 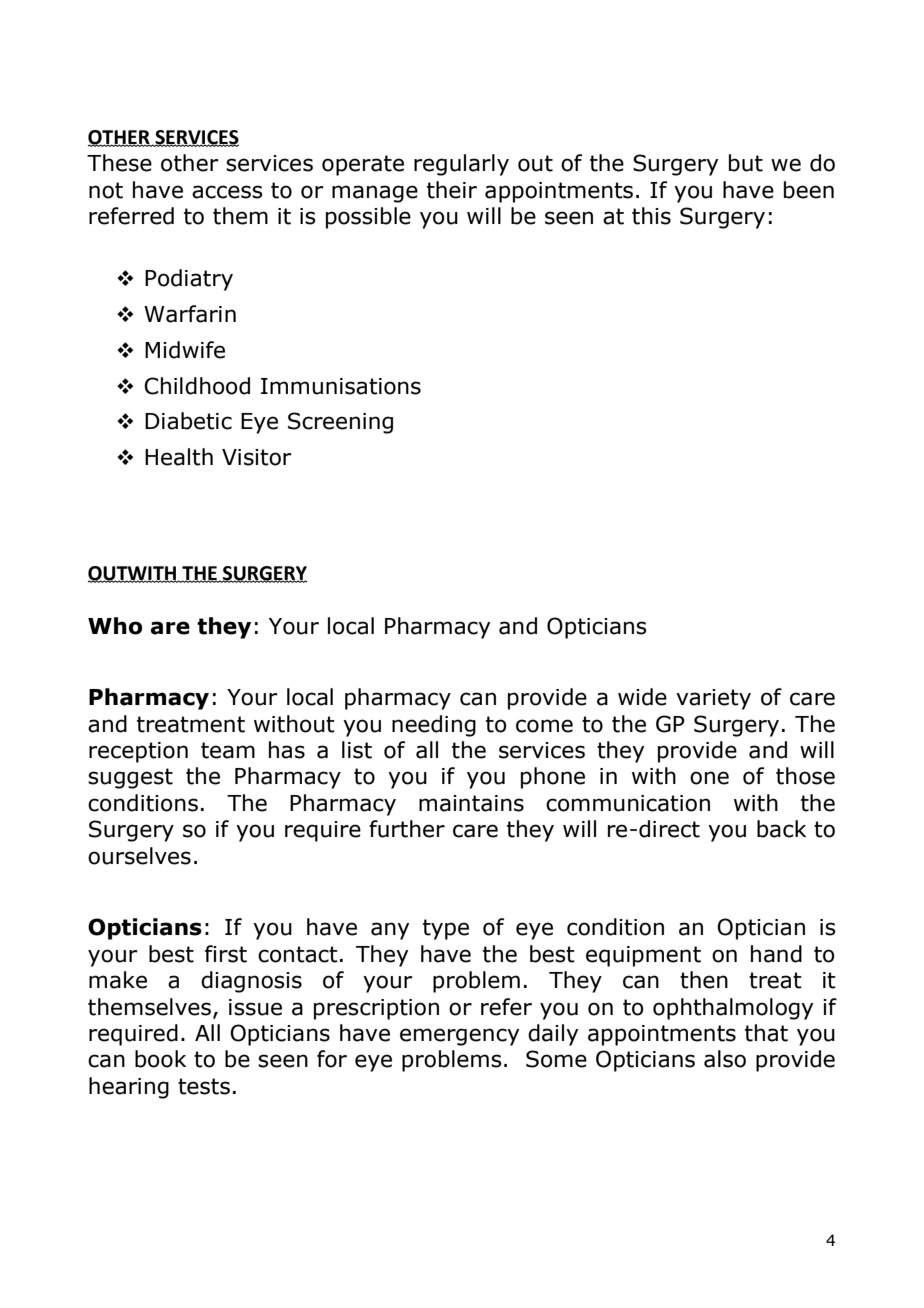 I want to click on ourselves, so click(x=139, y=856).
